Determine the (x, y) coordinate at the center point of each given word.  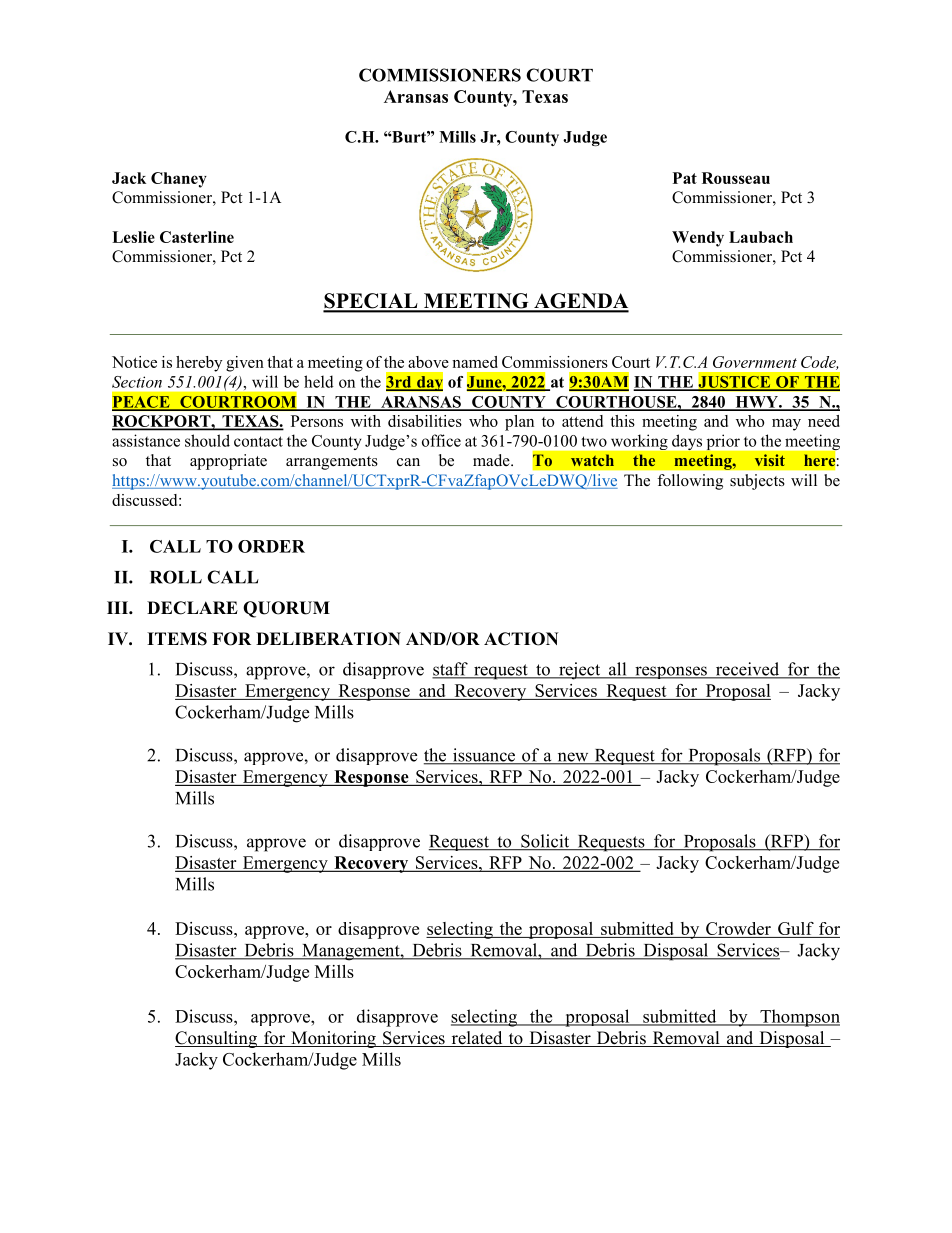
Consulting (217, 1039)
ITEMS (177, 639)
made (492, 460)
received (748, 670)
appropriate (228, 462)
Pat (685, 178)
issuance (484, 756)
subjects (757, 482)
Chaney (179, 180)
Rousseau (736, 178)
